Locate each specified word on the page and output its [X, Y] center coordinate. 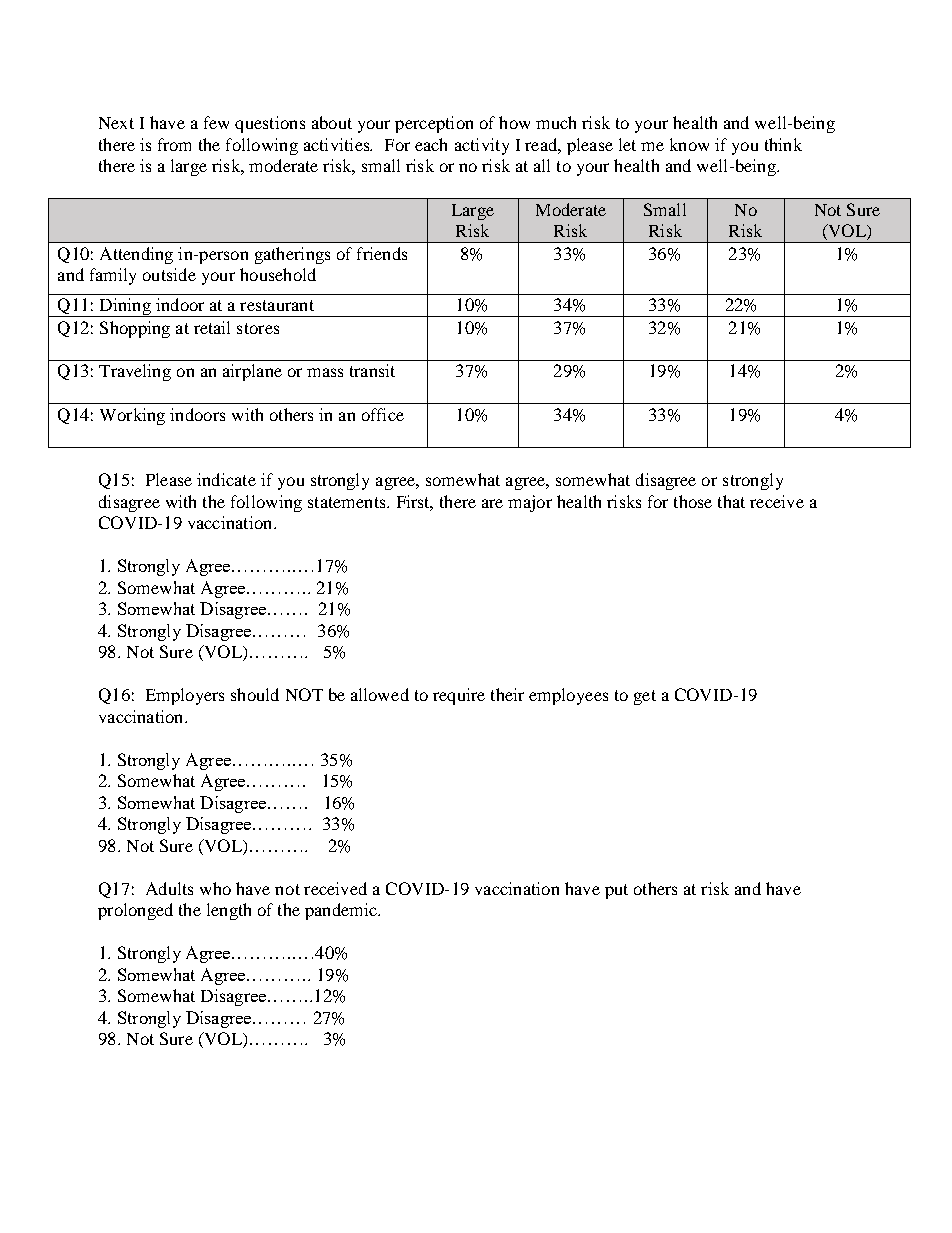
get [645, 697]
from [174, 144]
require [459, 696]
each [431, 144]
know [689, 144]
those [693, 501]
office [383, 414]
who [215, 888]
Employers [185, 696]
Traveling [135, 372]
